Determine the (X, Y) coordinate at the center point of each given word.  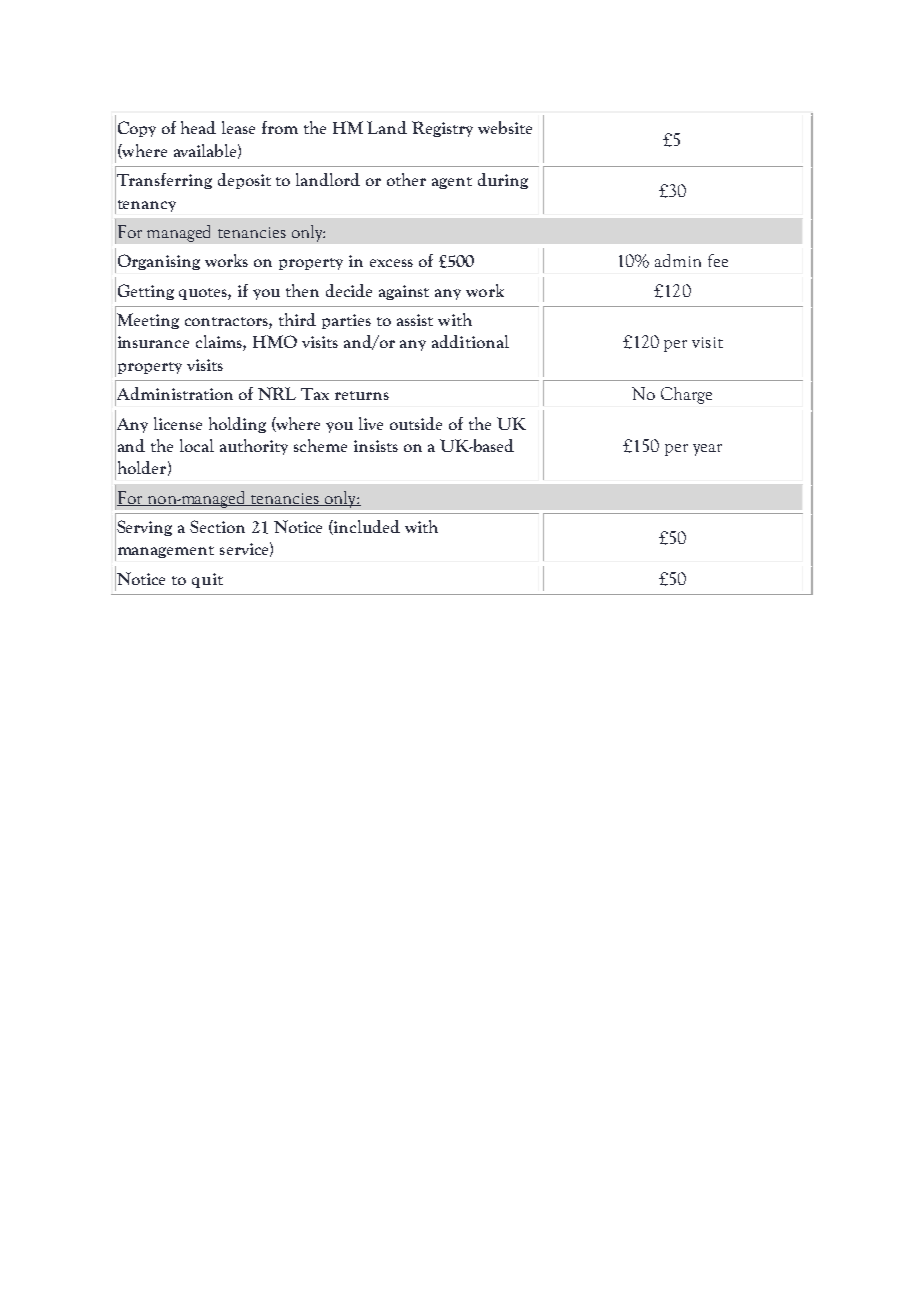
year (707, 450)
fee (718, 260)
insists (376, 446)
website (505, 127)
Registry (442, 129)
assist (415, 320)
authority (254, 447)
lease (238, 127)
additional (470, 341)
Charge (686, 395)
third (297, 319)
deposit (244, 181)
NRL (277, 393)
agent (452, 183)
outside (416, 423)
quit (207, 580)
